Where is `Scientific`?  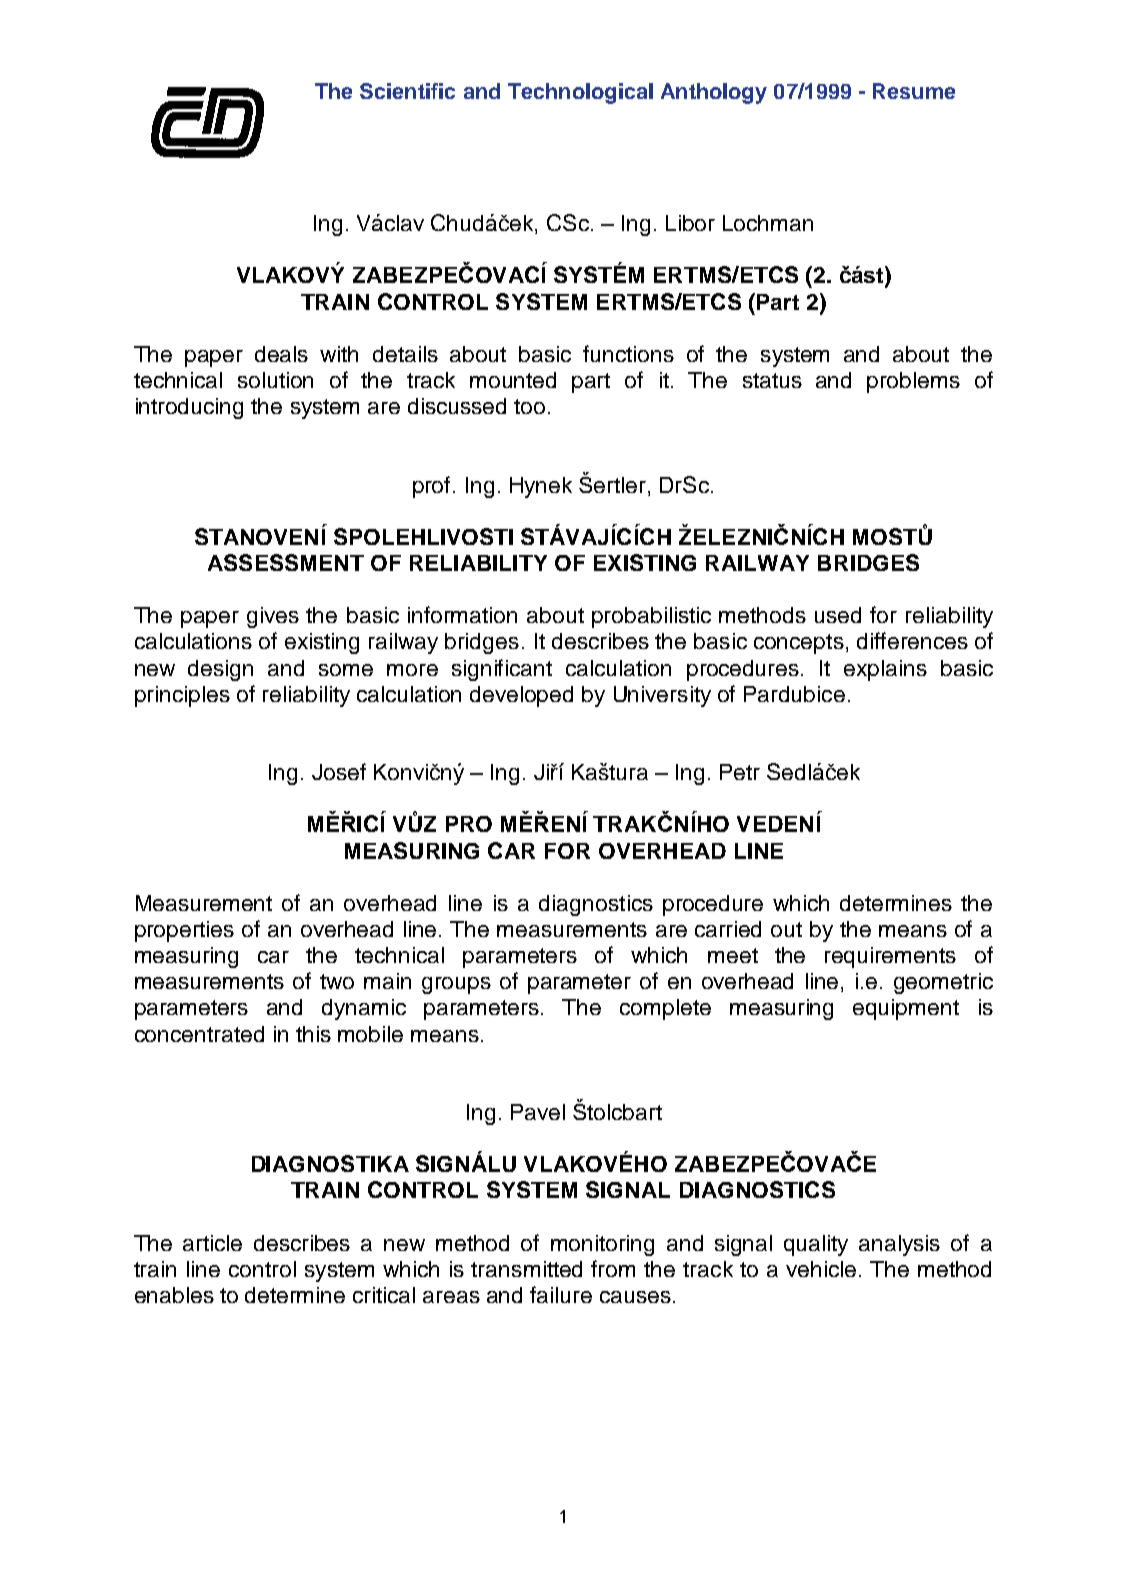
Scientific is located at coordinates (407, 91).
